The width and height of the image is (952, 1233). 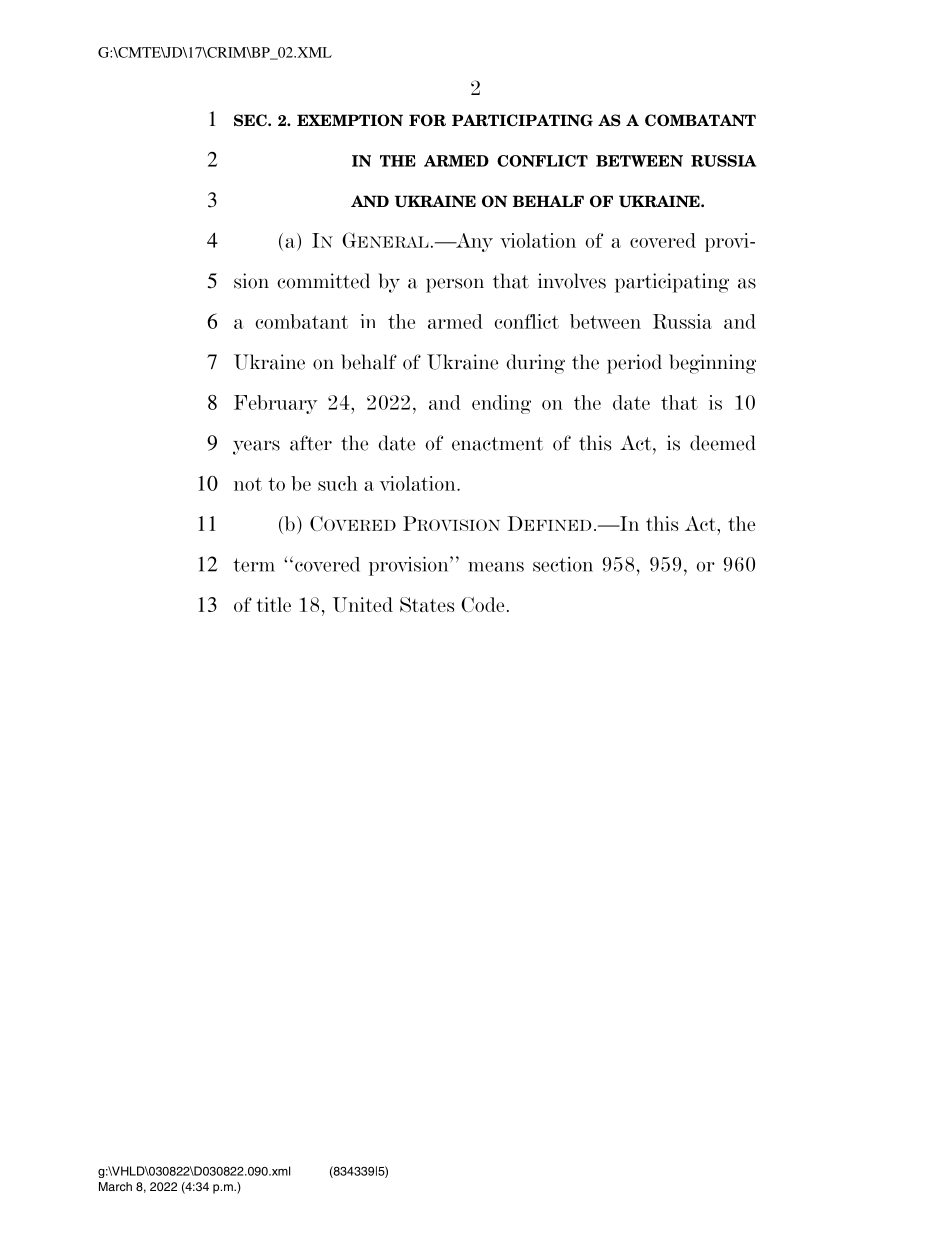 I want to click on involves, so click(x=572, y=281).
